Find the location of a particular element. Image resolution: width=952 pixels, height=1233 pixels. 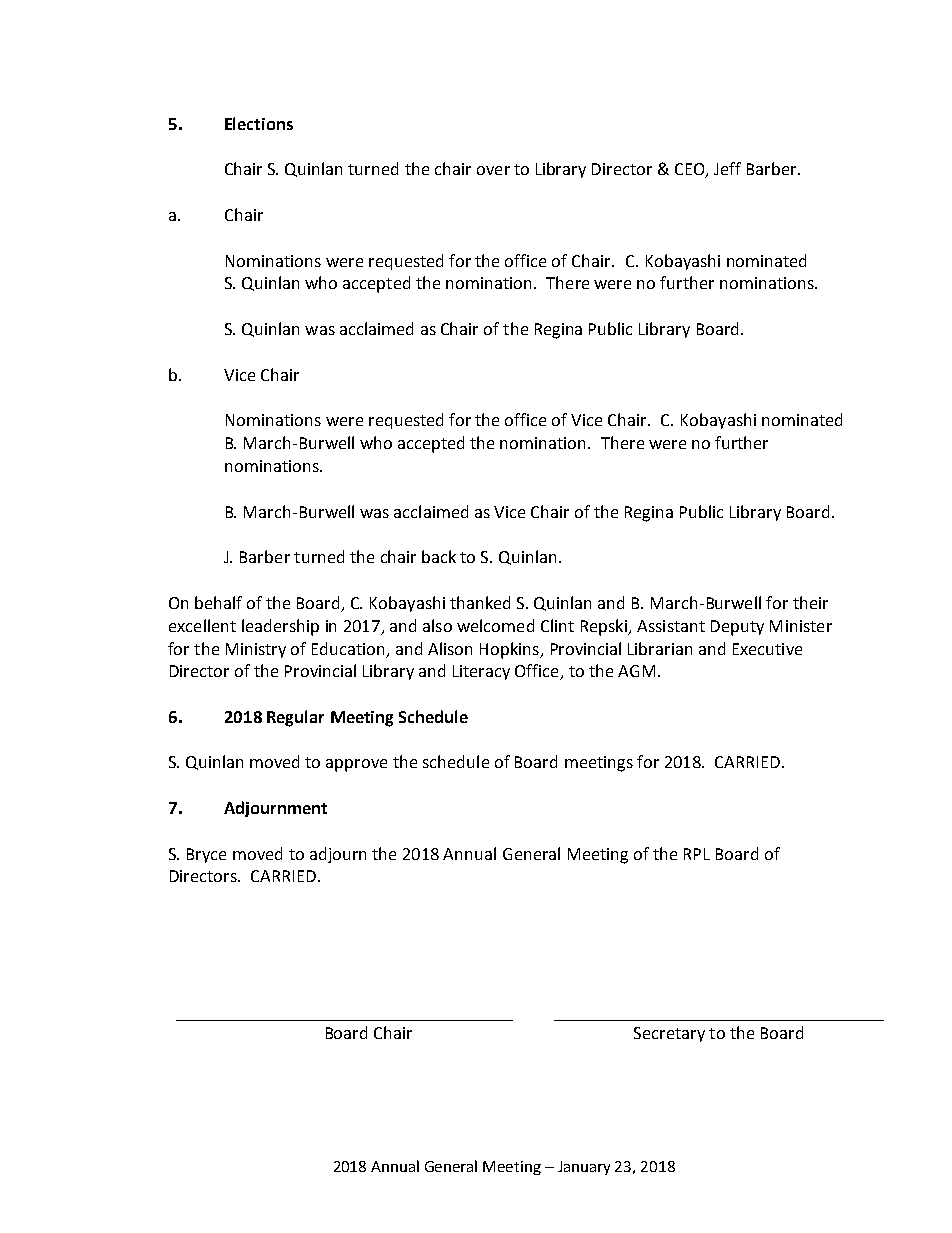

Elections is located at coordinates (259, 123).
